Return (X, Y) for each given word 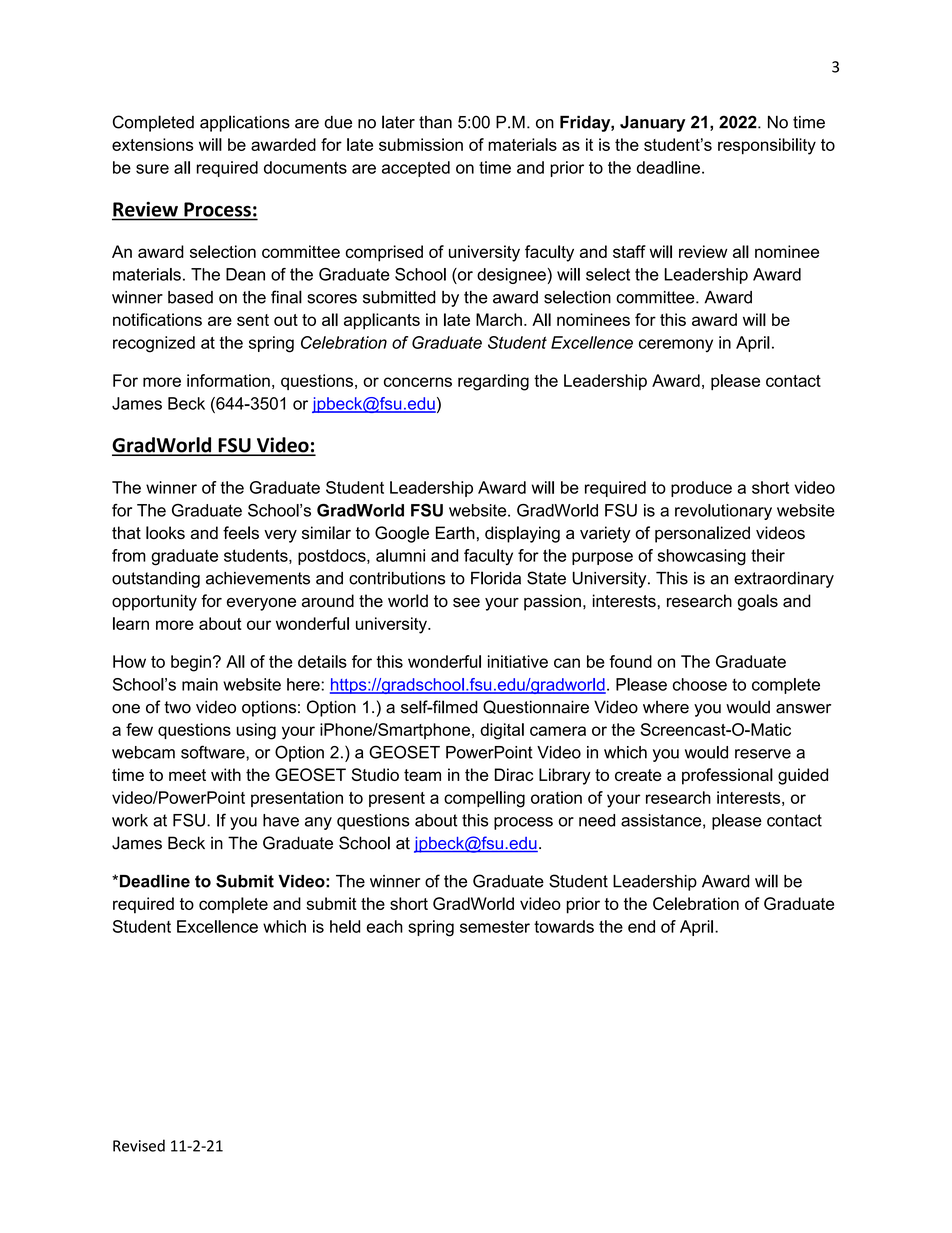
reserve (763, 754)
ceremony (676, 345)
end (641, 926)
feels (241, 533)
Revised (139, 1145)
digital (502, 731)
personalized (702, 534)
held (345, 926)
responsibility (767, 146)
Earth (455, 533)
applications (245, 123)
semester (495, 927)
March (499, 319)
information (228, 380)
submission (421, 144)
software (214, 752)
